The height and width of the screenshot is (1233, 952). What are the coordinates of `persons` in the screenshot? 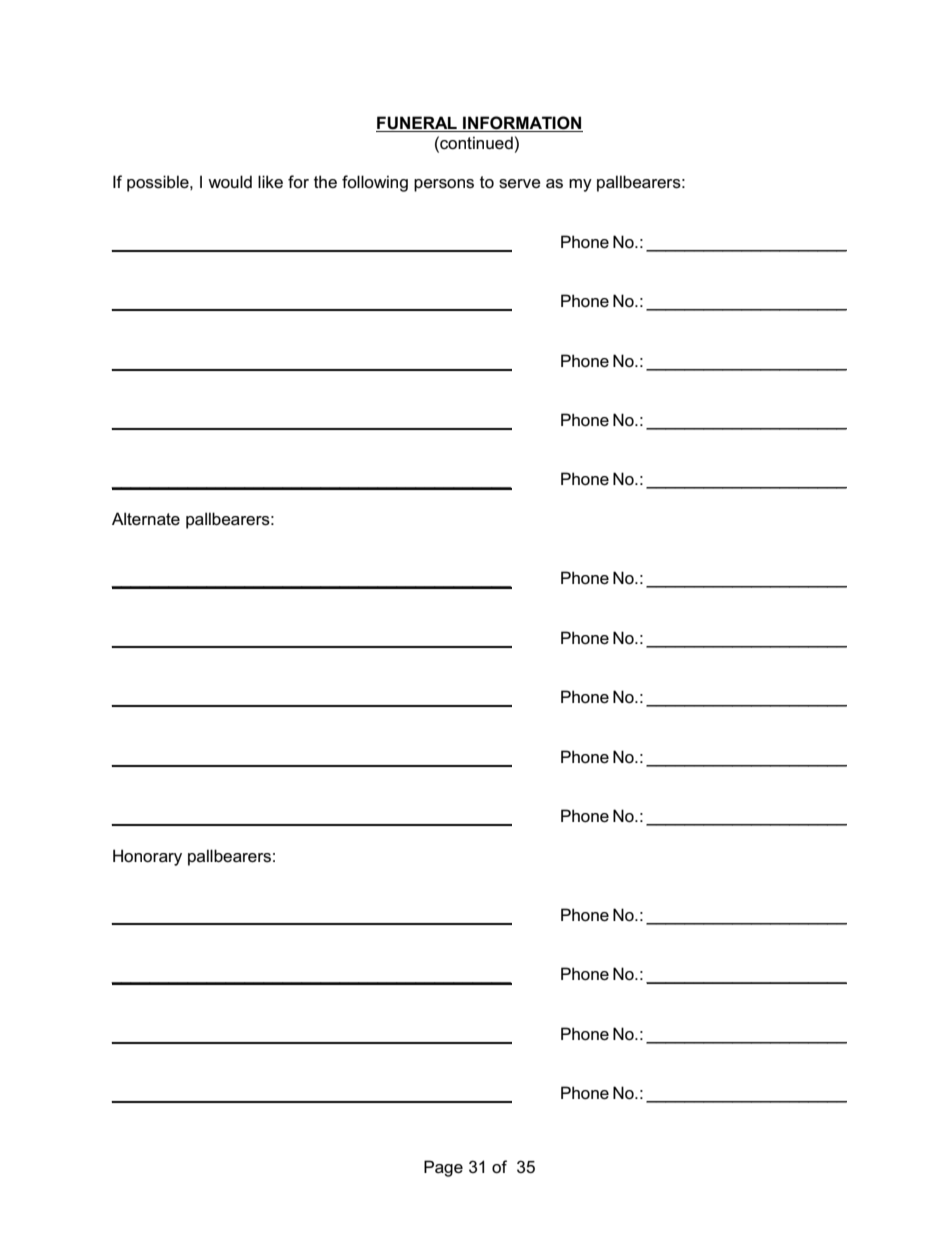 It's located at (444, 185).
